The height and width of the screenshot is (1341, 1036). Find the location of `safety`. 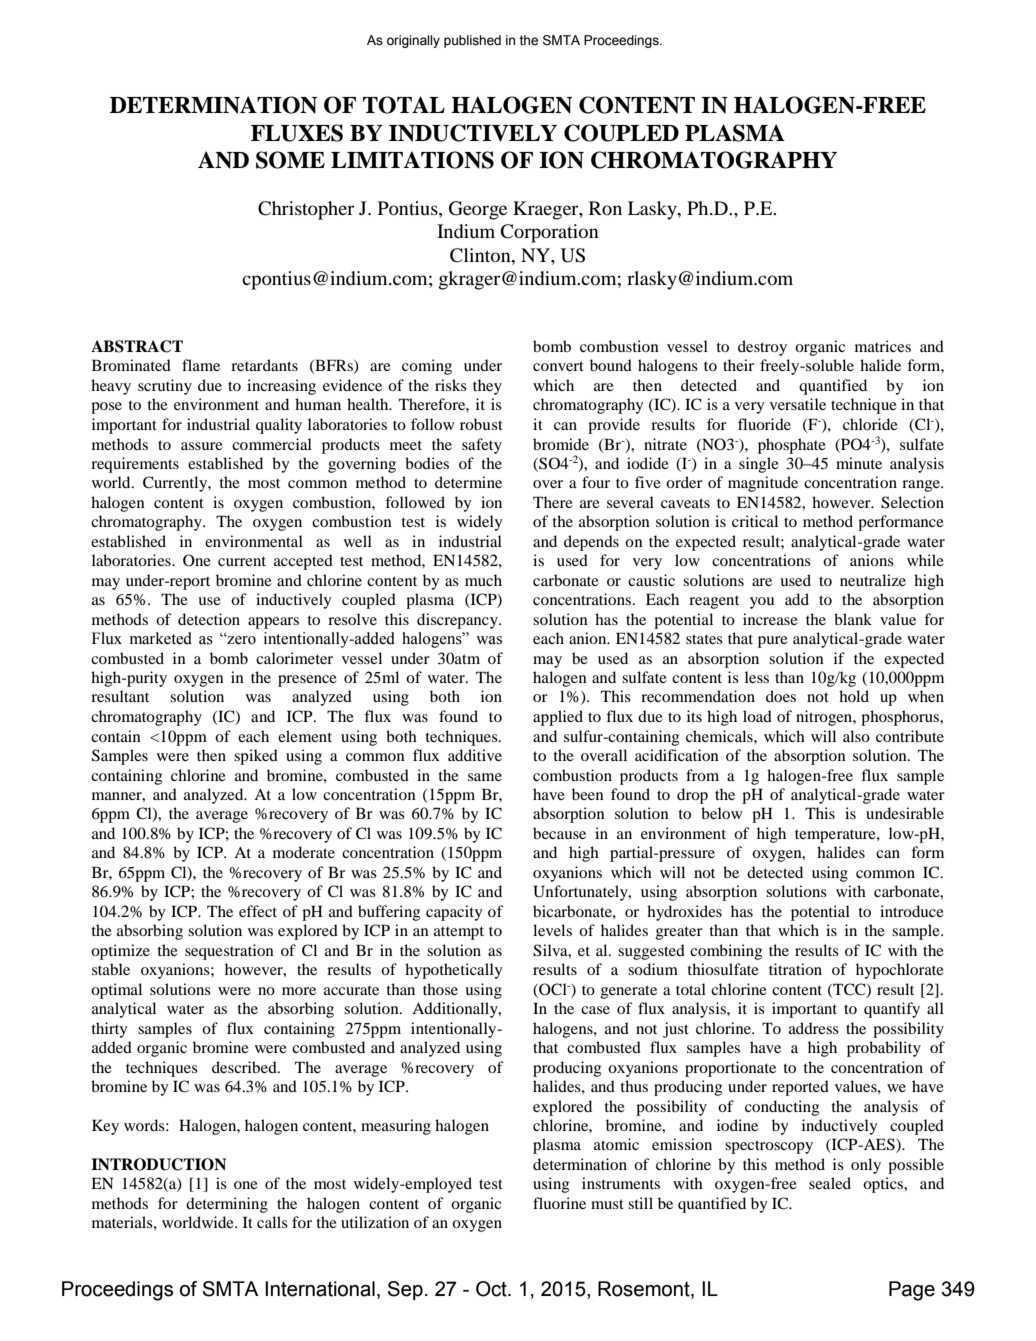

safety is located at coordinates (482, 446).
